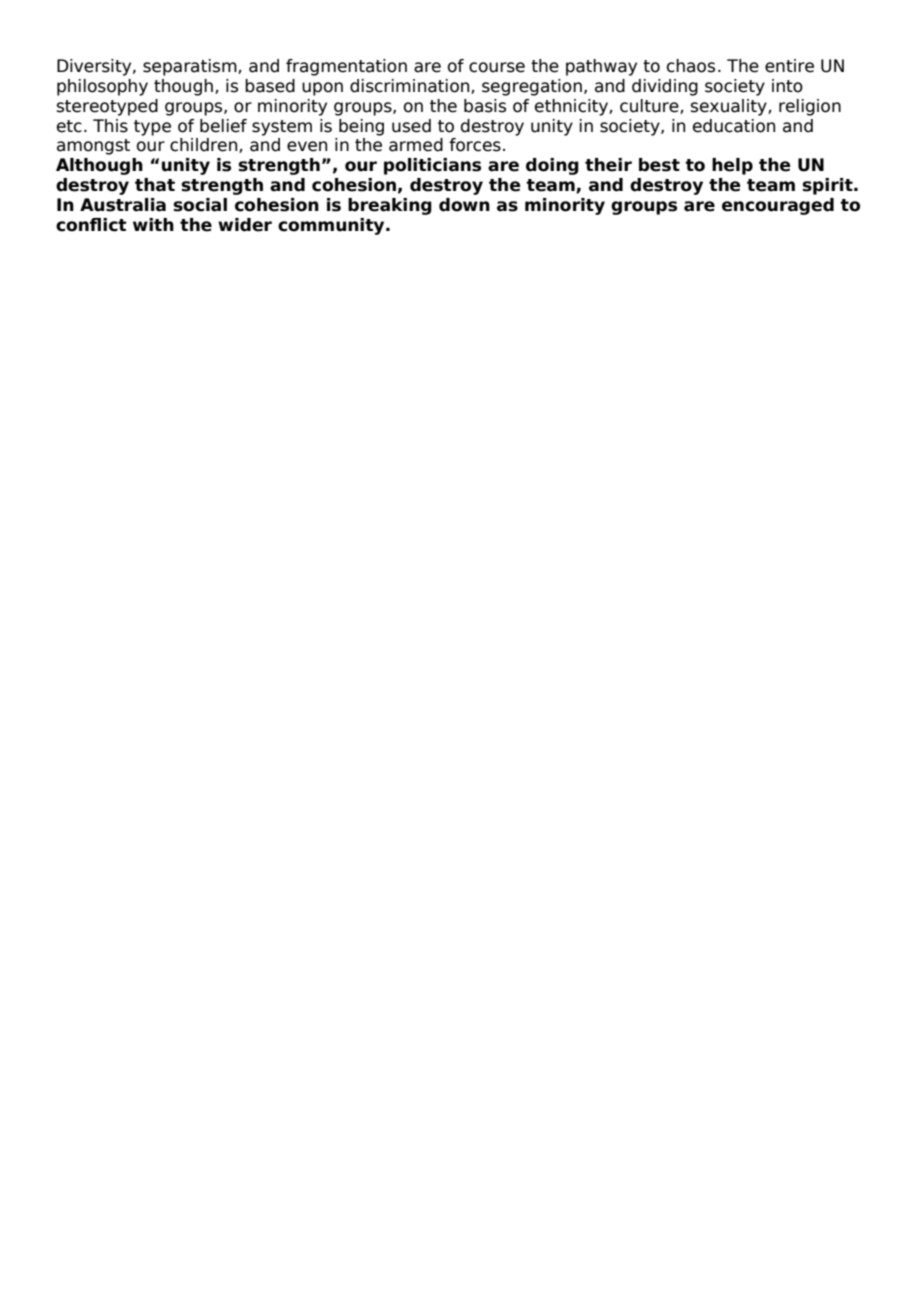  What do you see at coordinates (390, 206) in the document?
I see `breaking` at bounding box center [390, 206].
